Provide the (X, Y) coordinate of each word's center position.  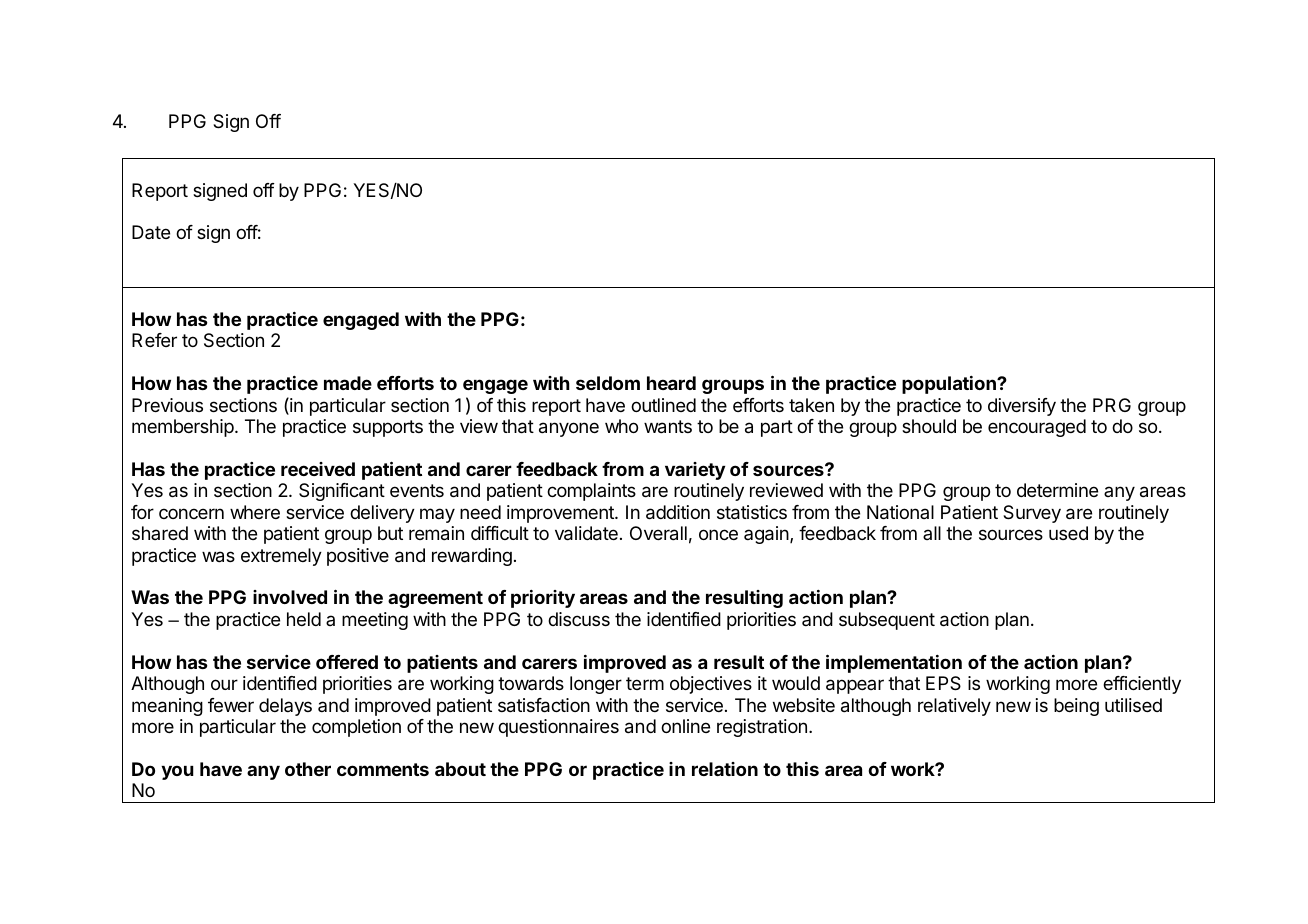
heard (671, 383)
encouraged (1037, 428)
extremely (281, 557)
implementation (894, 663)
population (950, 385)
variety (695, 471)
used (1068, 533)
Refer (154, 340)
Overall (658, 533)
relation (725, 769)
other (308, 769)
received (318, 469)
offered (347, 662)
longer (596, 685)
